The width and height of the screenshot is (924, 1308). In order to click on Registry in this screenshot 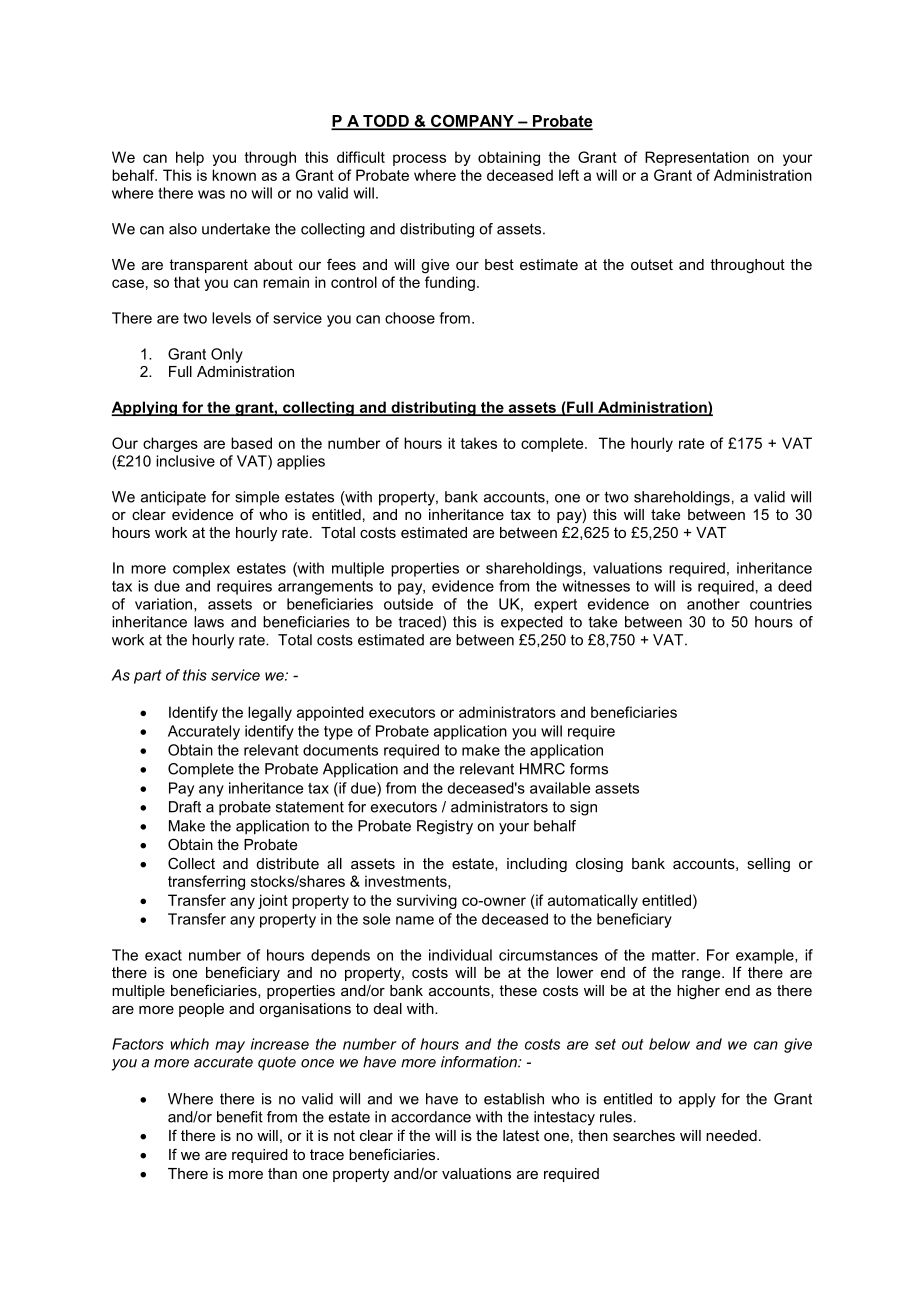, I will do `click(445, 827)`.
